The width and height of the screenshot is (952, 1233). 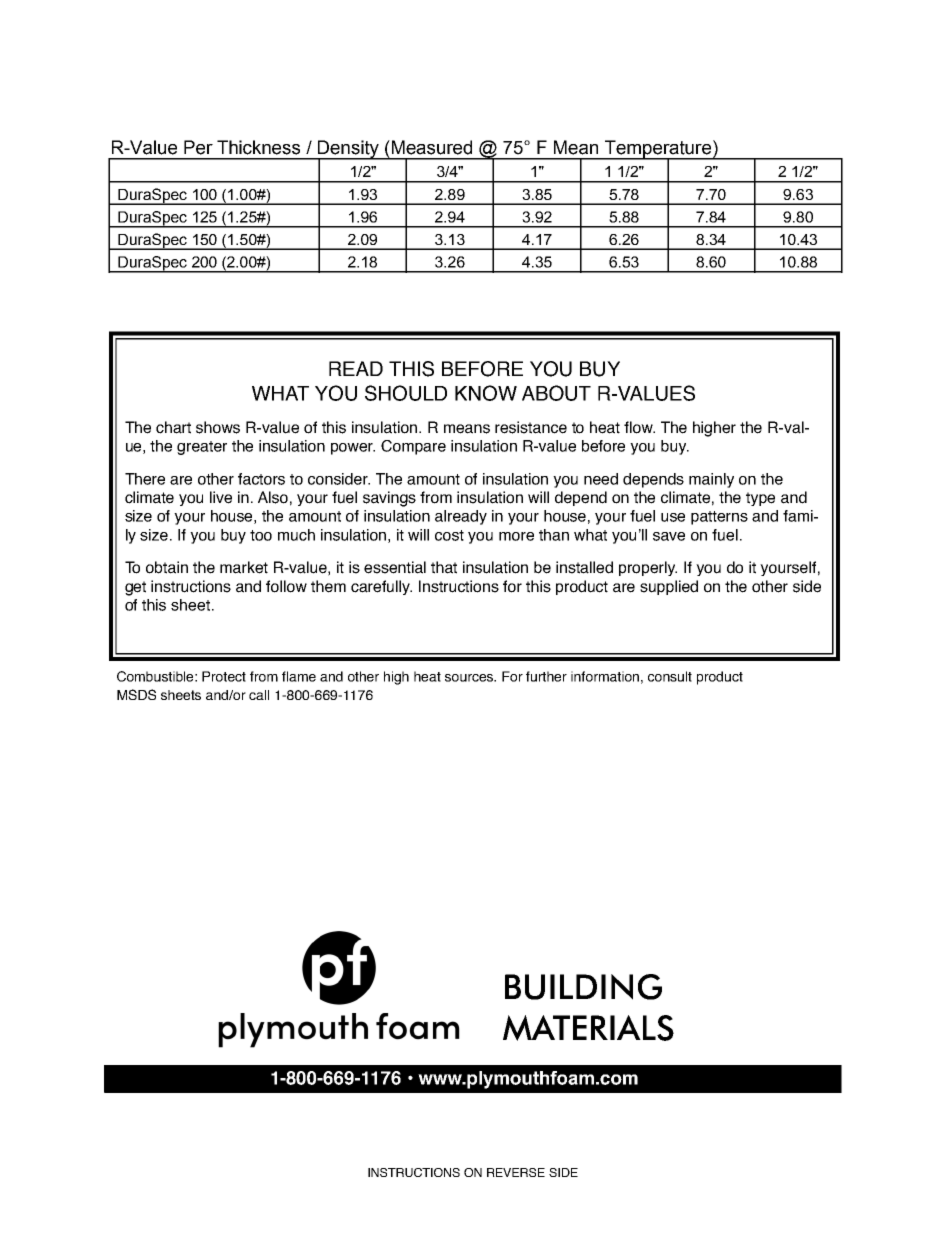 I want to click on obtain, so click(x=167, y=567).
